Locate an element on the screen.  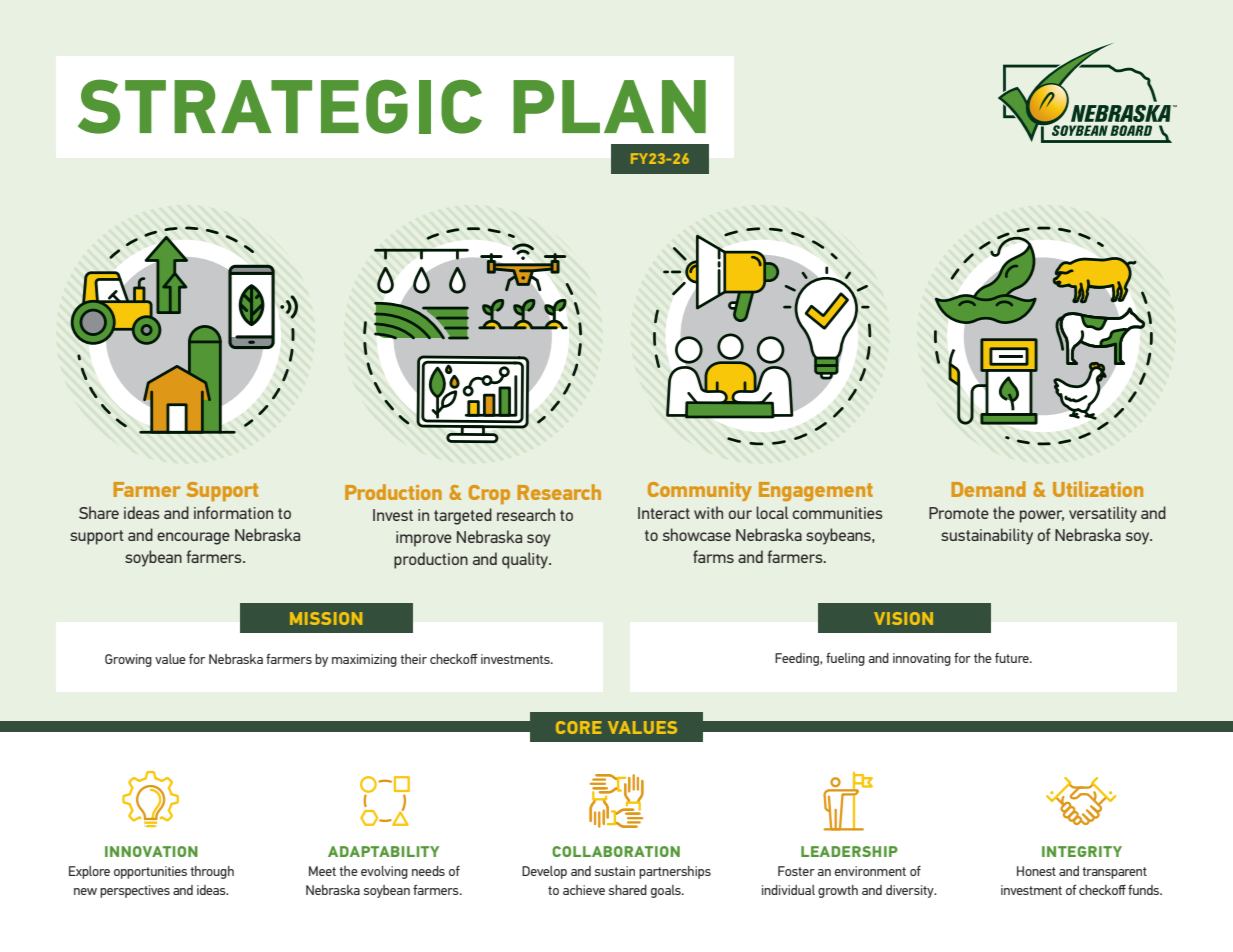
COLLABORATION is located at coordinates (616, 851).
